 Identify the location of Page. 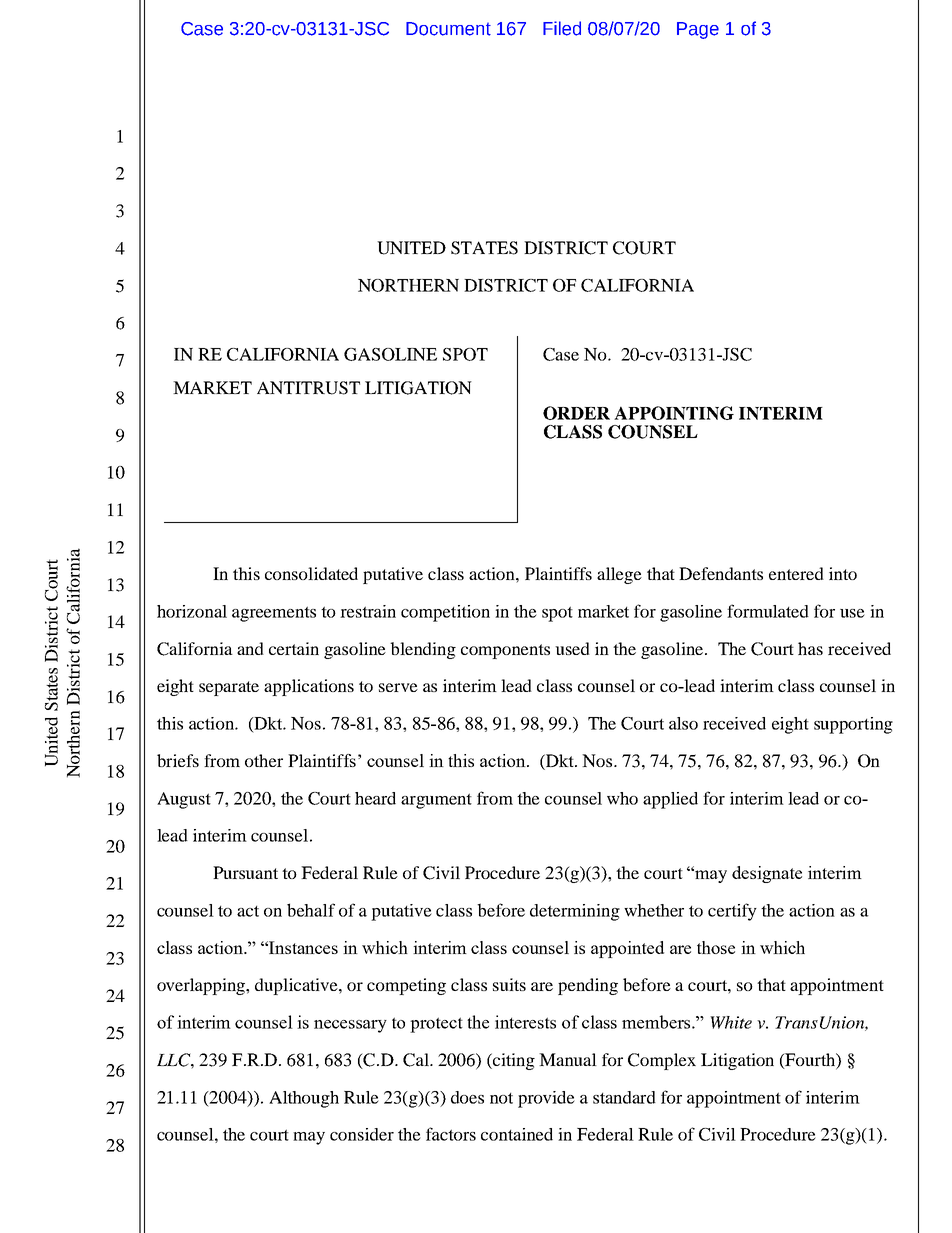
(698, 30).
